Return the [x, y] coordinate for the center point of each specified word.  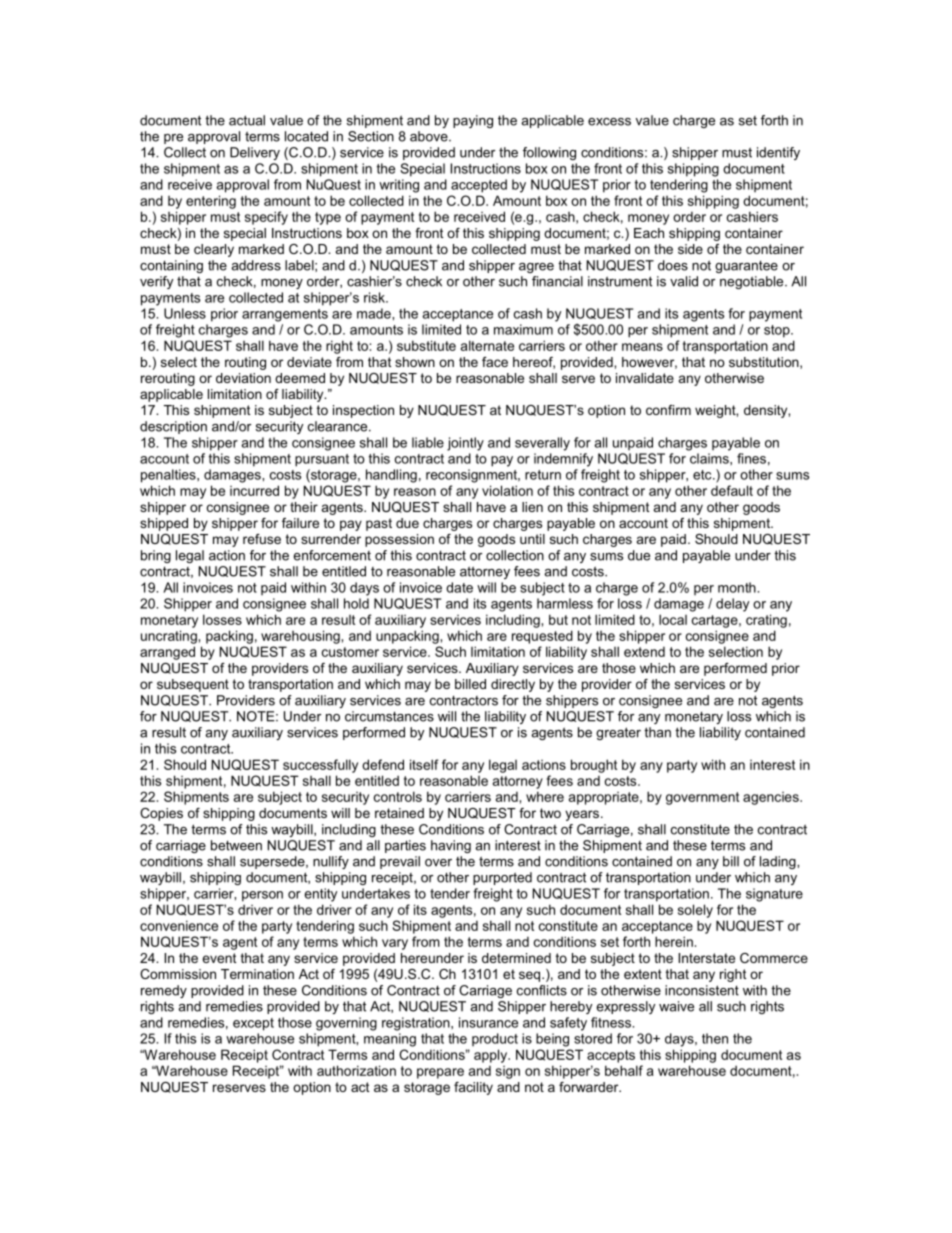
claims [710, 458]
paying [473, 121]
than [657, 732]
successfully [320, 766]
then [715, 1038]
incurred [254, 490]
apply [491, 1056]
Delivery [255, 153]
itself [424, 764]
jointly [465, 444]
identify [778, 153]
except [253, 1024]
